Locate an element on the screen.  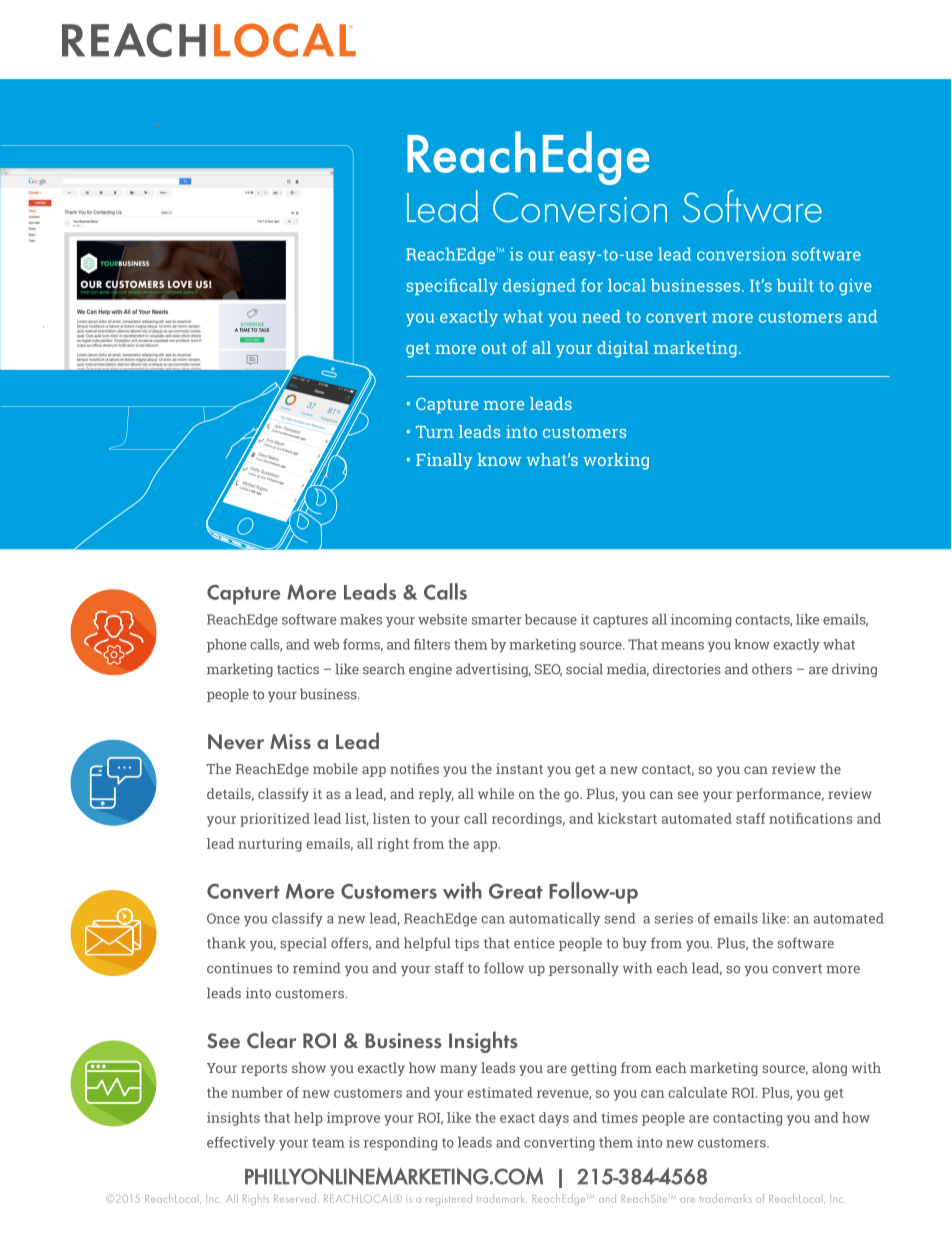
out is located at coordinates (494, 348).
